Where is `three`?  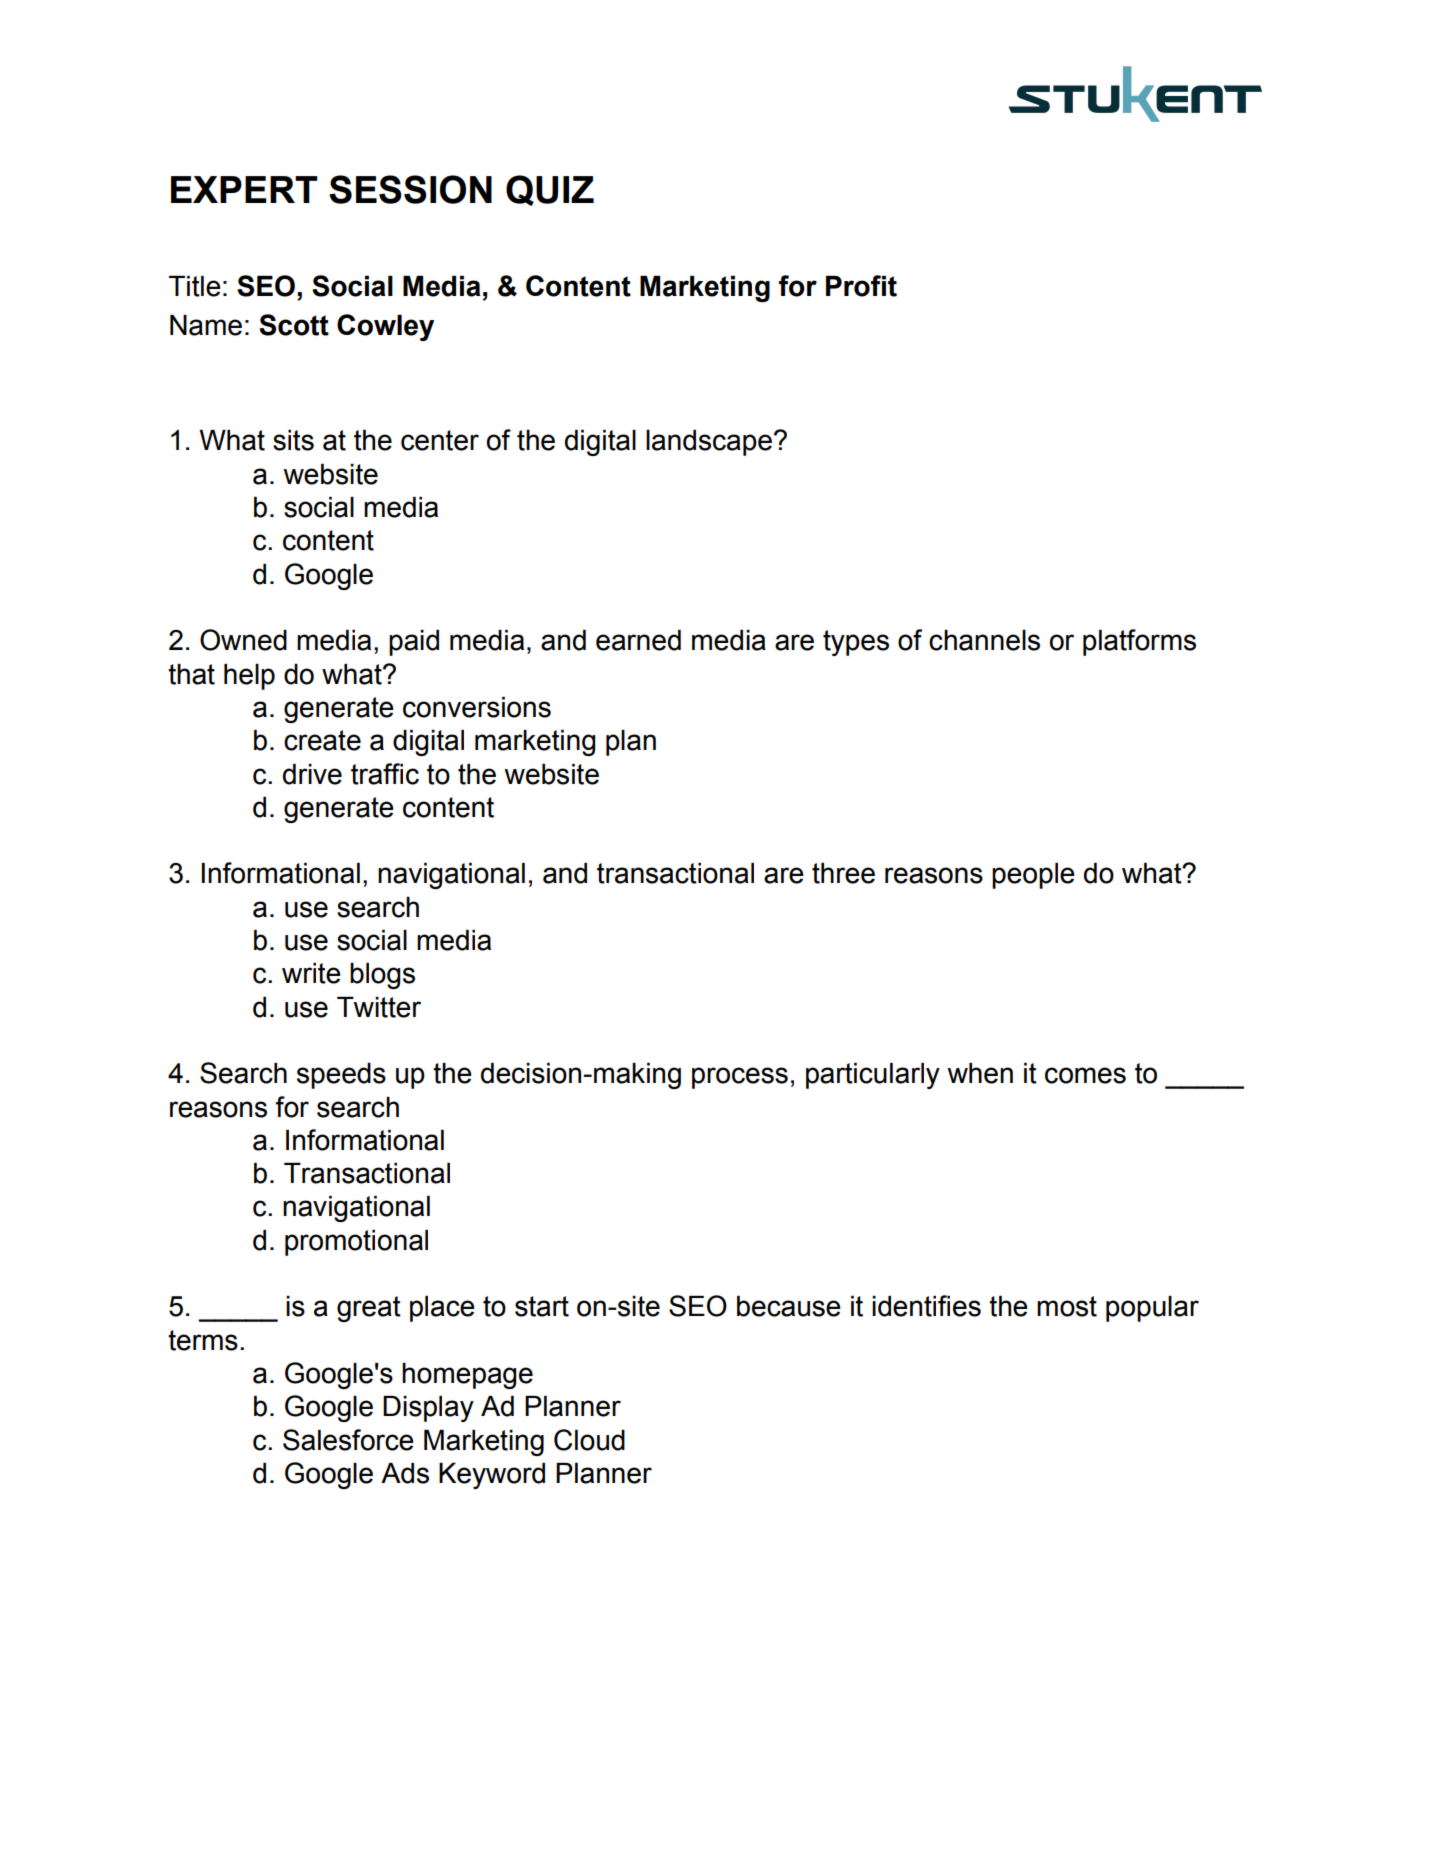
three is located at coordinates (843, 873).
